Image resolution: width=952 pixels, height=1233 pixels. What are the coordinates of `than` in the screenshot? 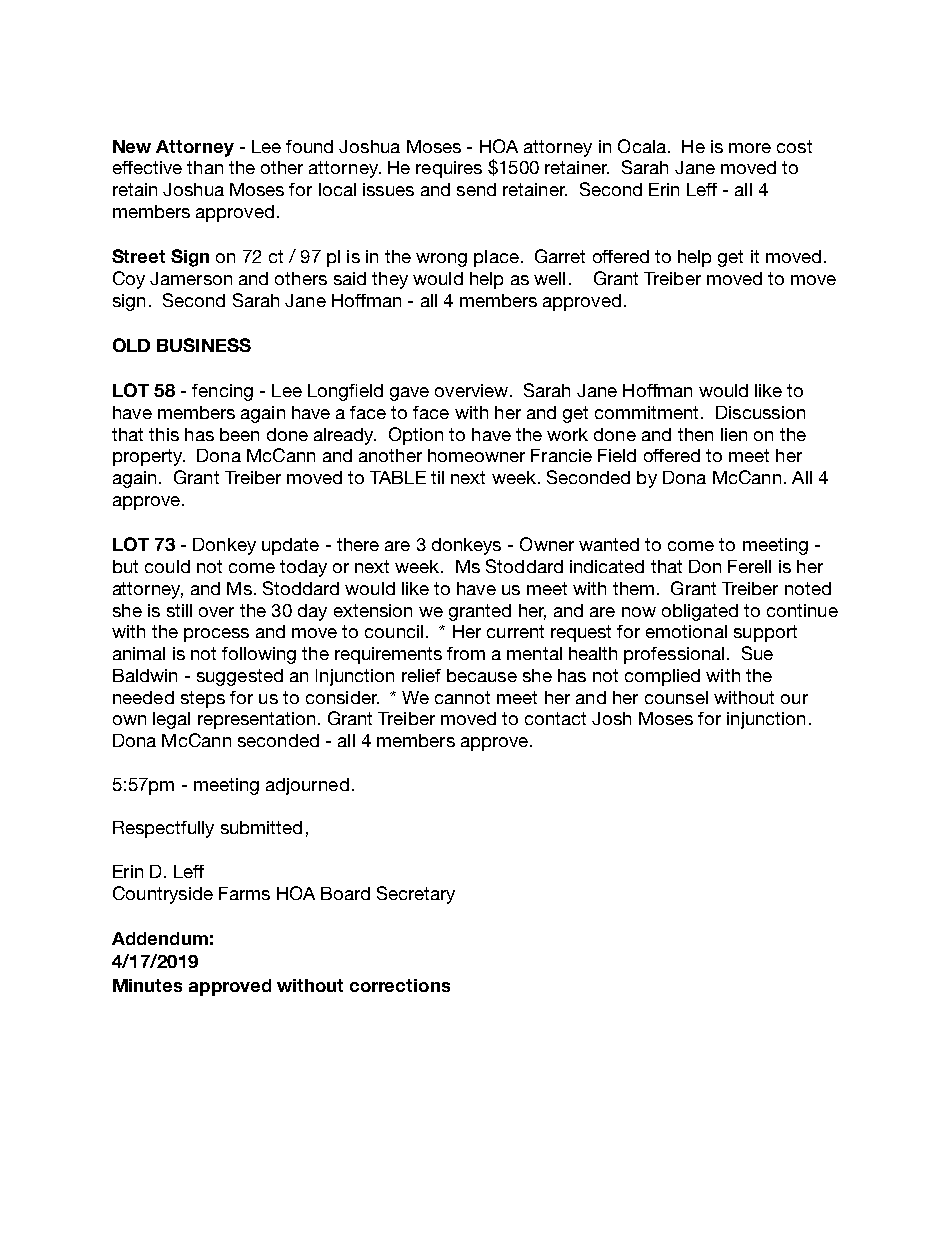 It's located at (205, 167).
